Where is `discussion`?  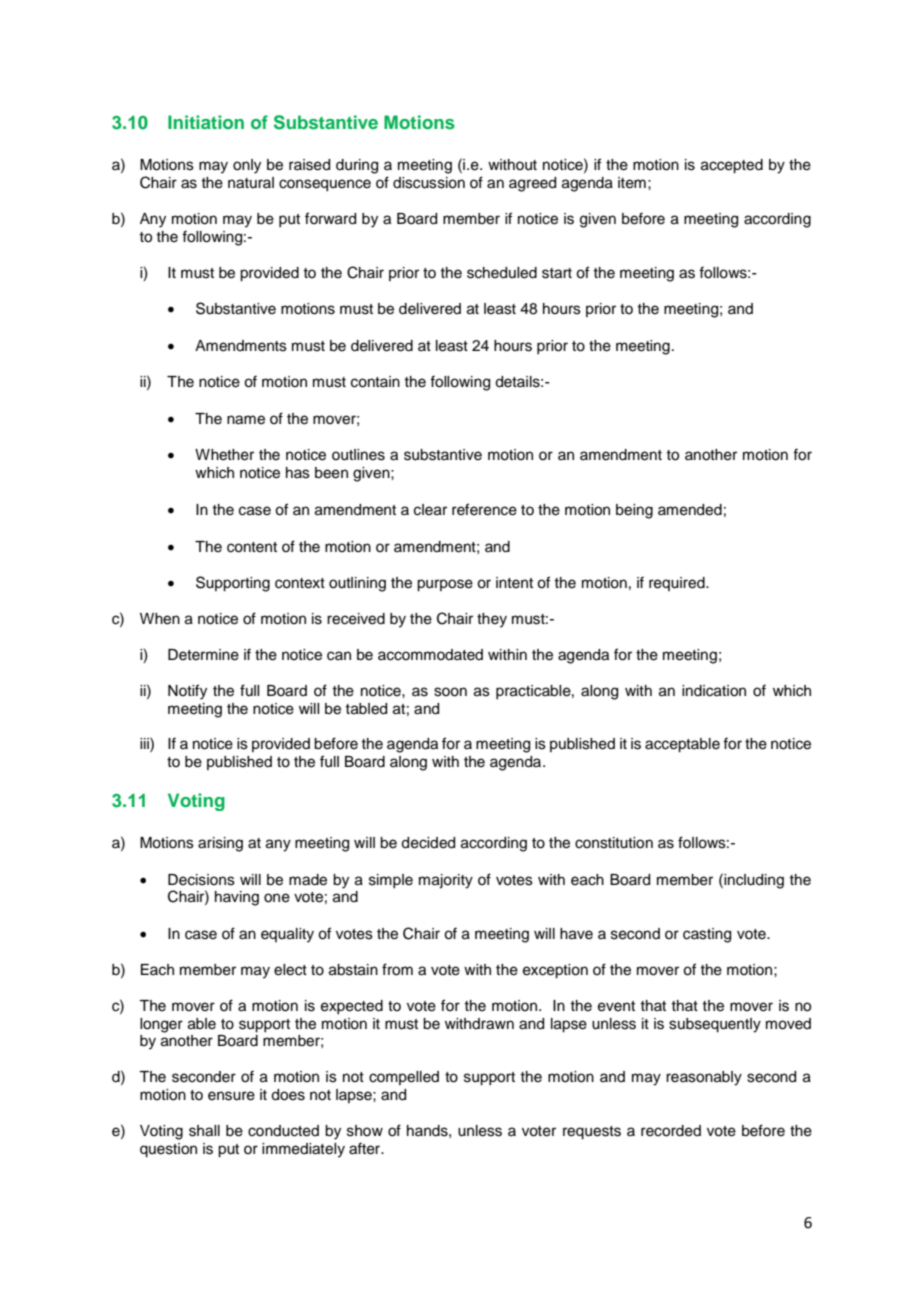 discussion is located at coordinates (429, 183).
